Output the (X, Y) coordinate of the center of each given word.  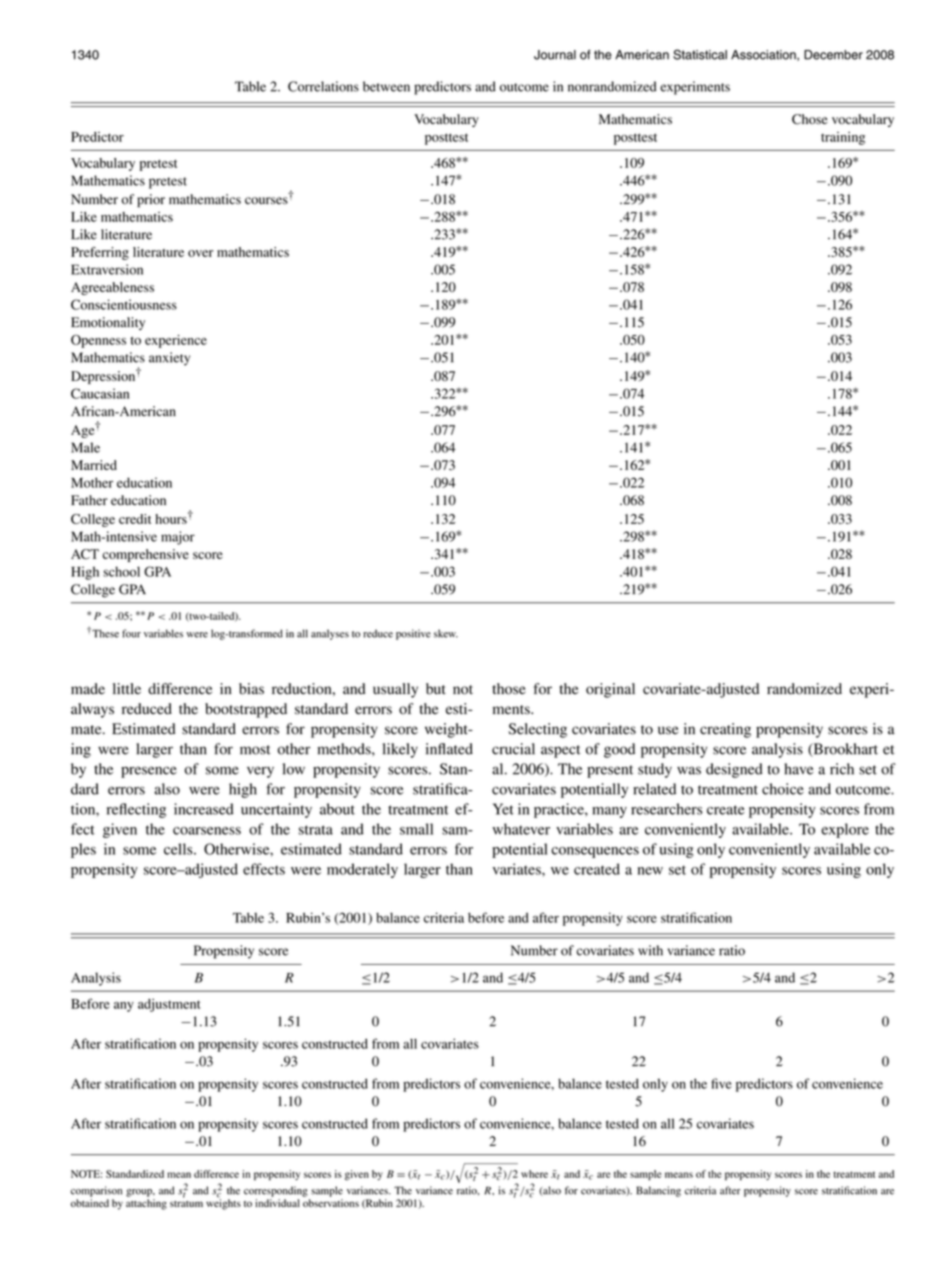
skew (446, 633)
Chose (810, 119)
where (534, 1174)
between (386, 86)
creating (725, 730)
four (131, 633)
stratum (186, 1204)
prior (151, 201)
